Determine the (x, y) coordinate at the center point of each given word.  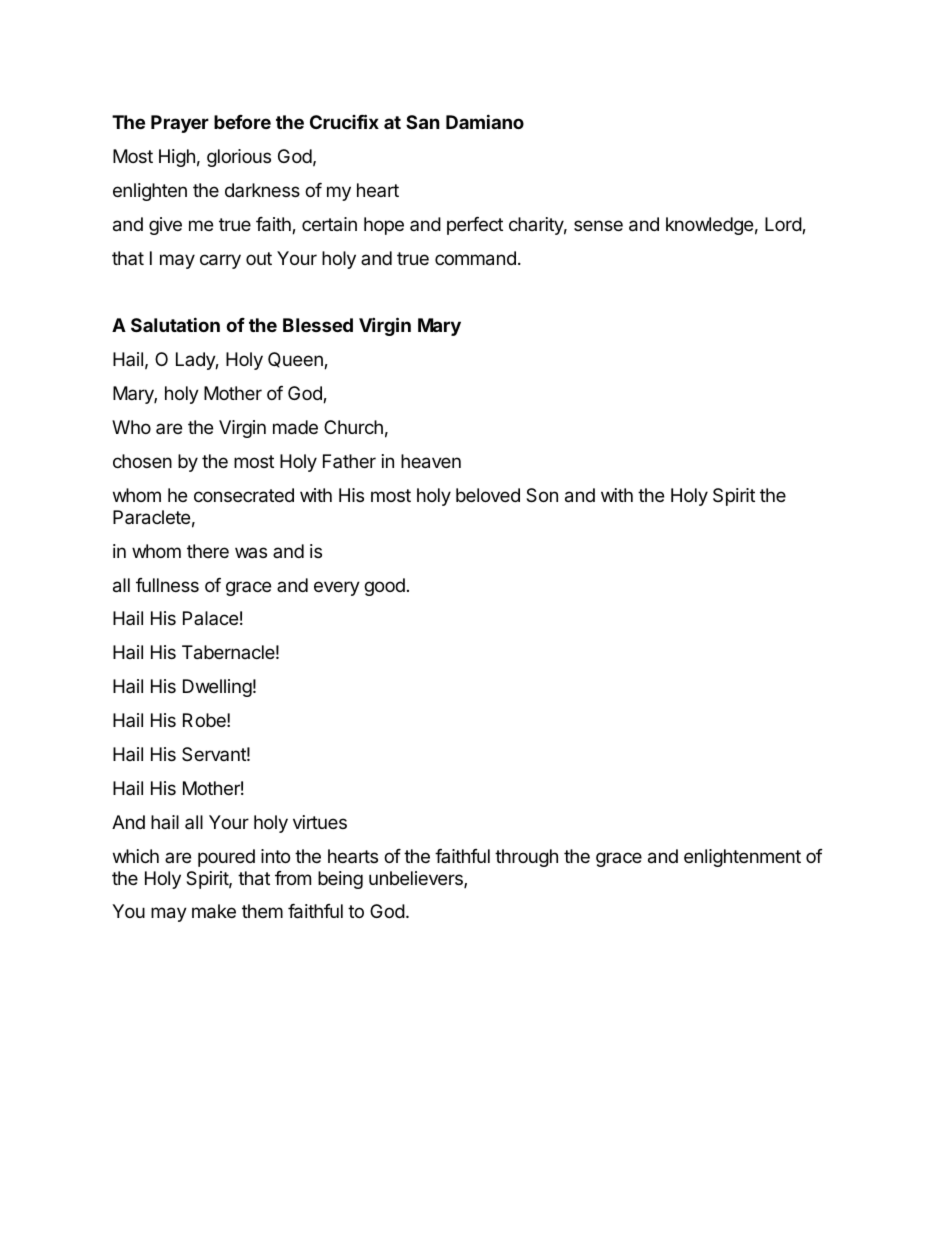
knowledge (709, 226)
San (423, 122)
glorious (239, 158)
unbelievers (417, 879)
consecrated (244, 495)
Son (542, 495)
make (214, 911)
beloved (488, 495)
